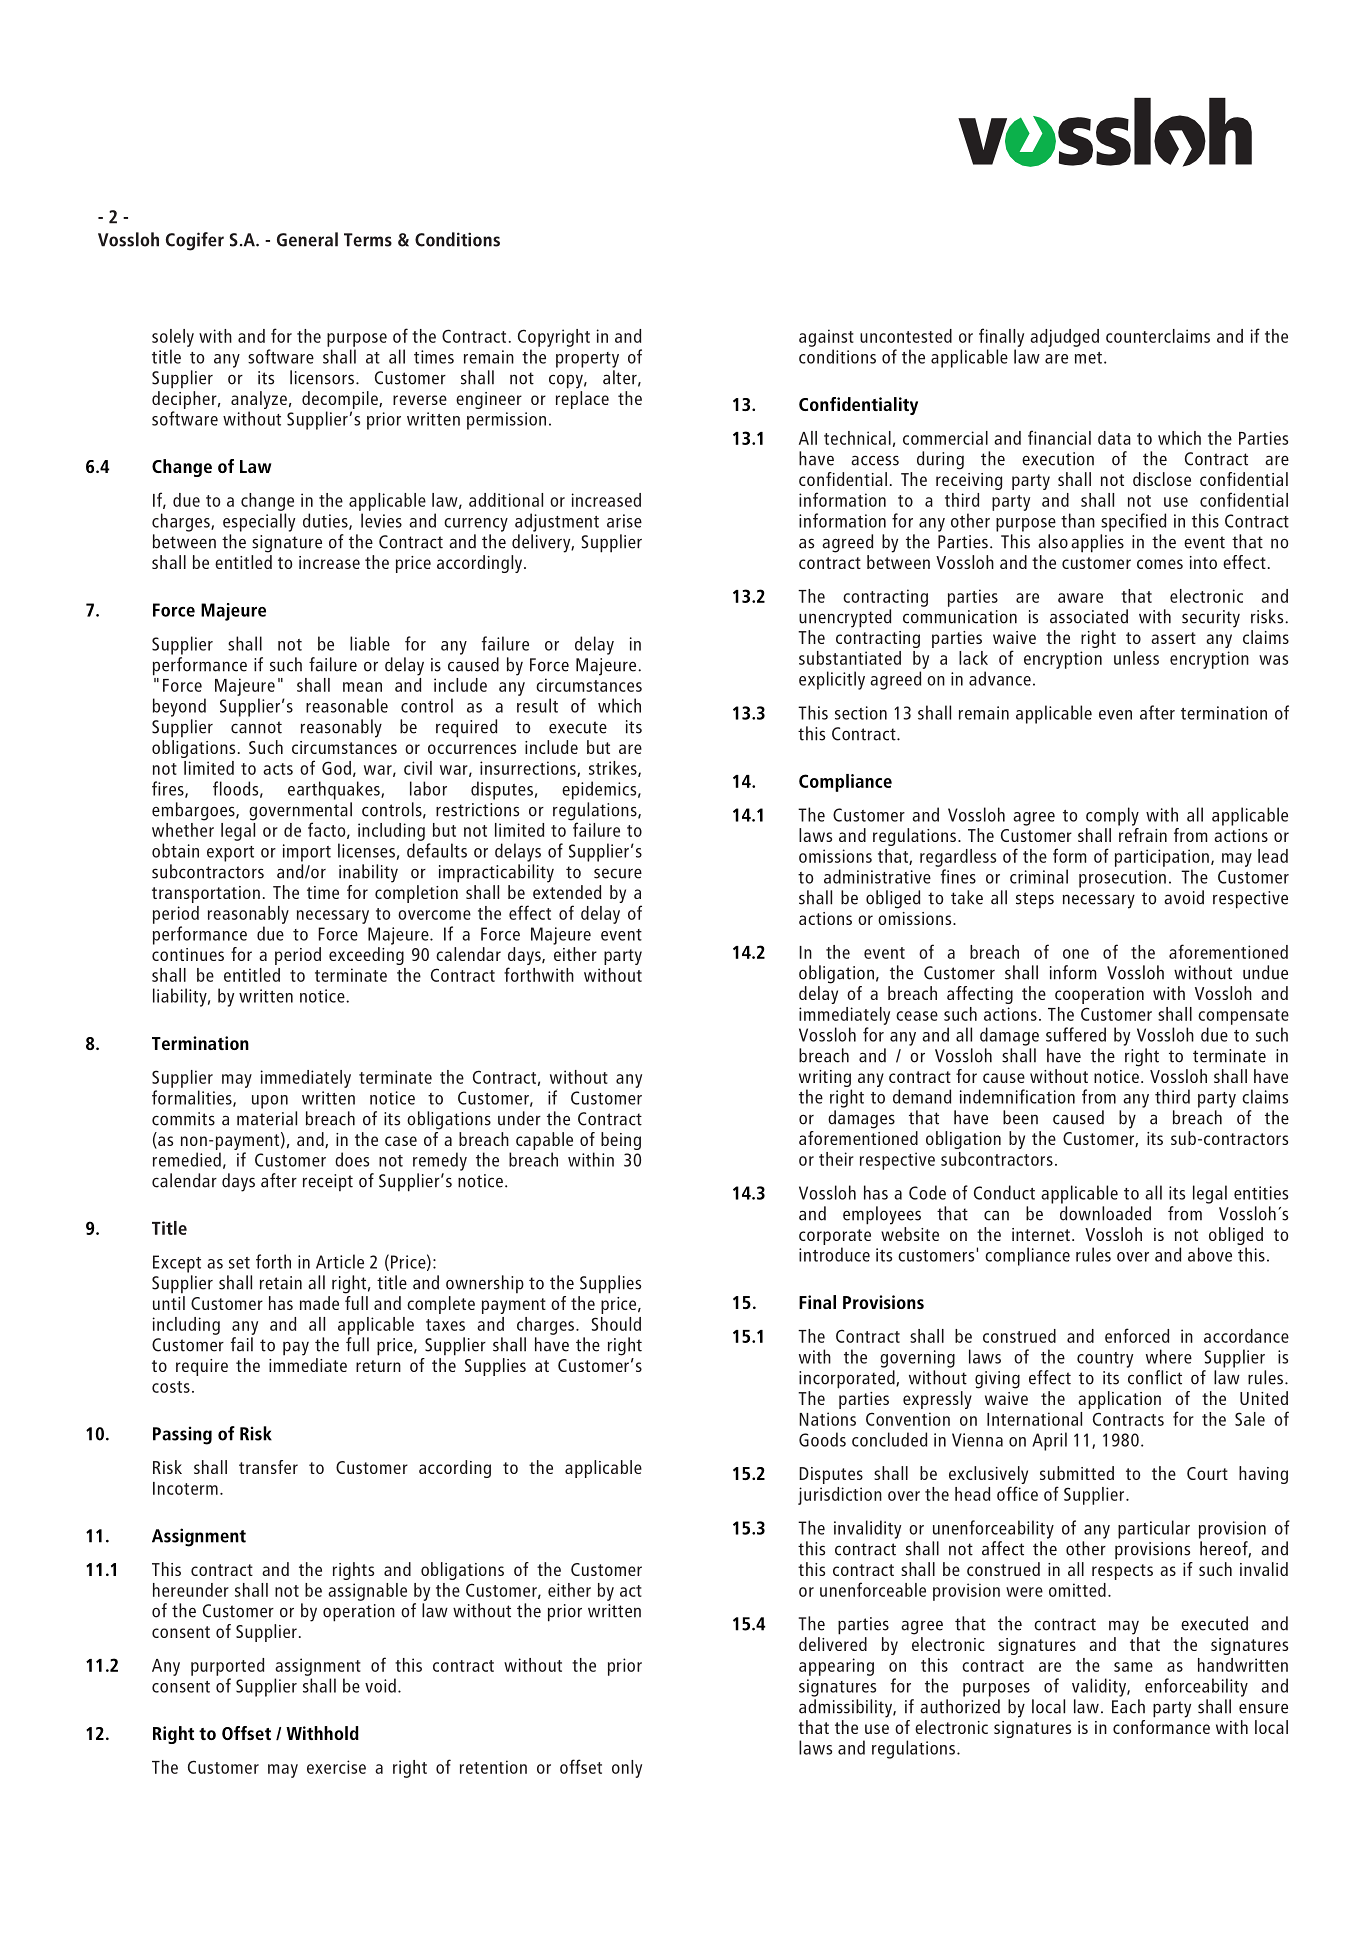 This document has height=1938, width=1370. I want to click on exercise, so click(336, 1767).
